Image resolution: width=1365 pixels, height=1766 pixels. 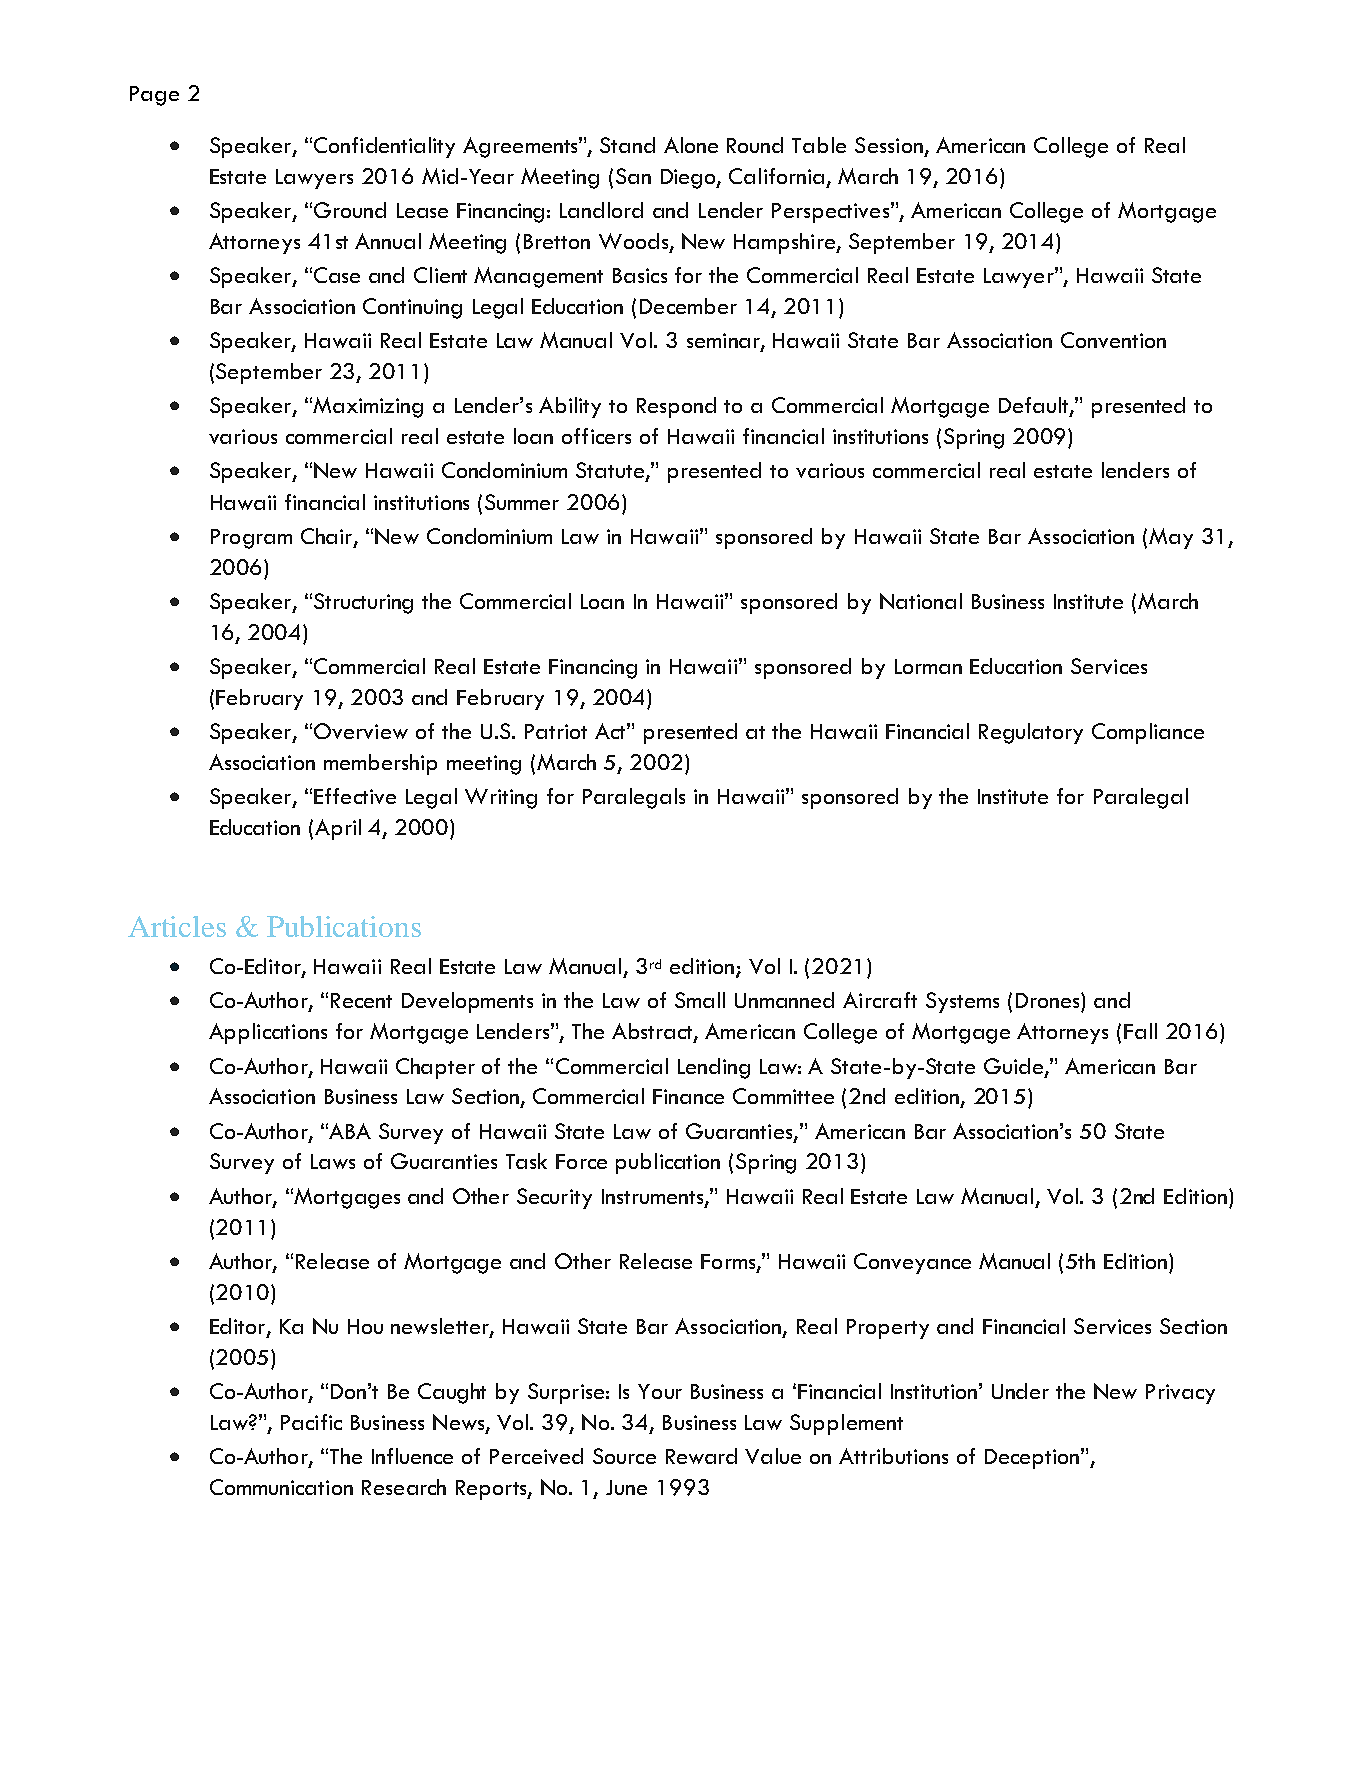 I want to click on Alone, so click(x=691, y=145).
